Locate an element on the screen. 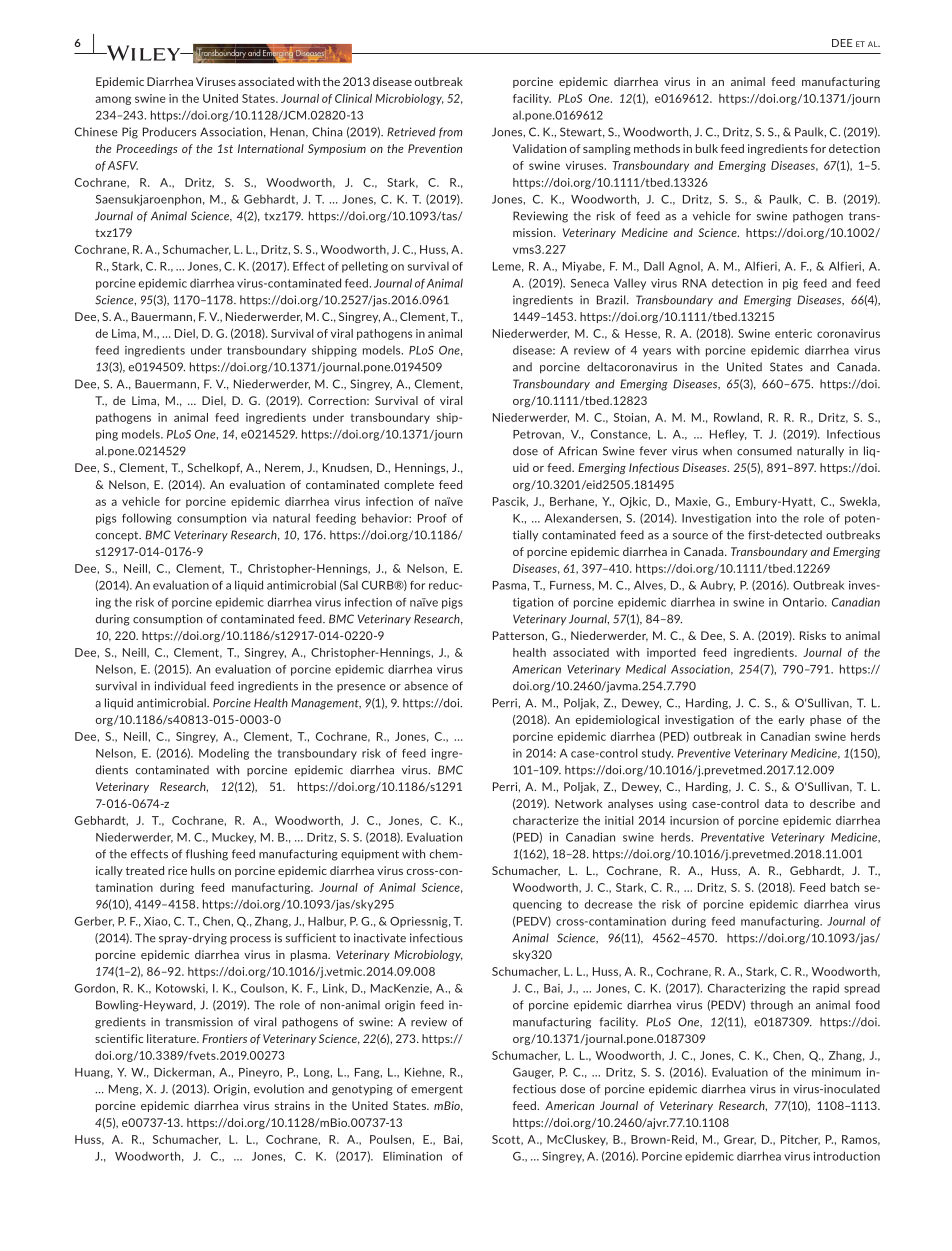 The height and width of the screenshot is (1251, 952). bulk is located at coordinates (707, 148).
